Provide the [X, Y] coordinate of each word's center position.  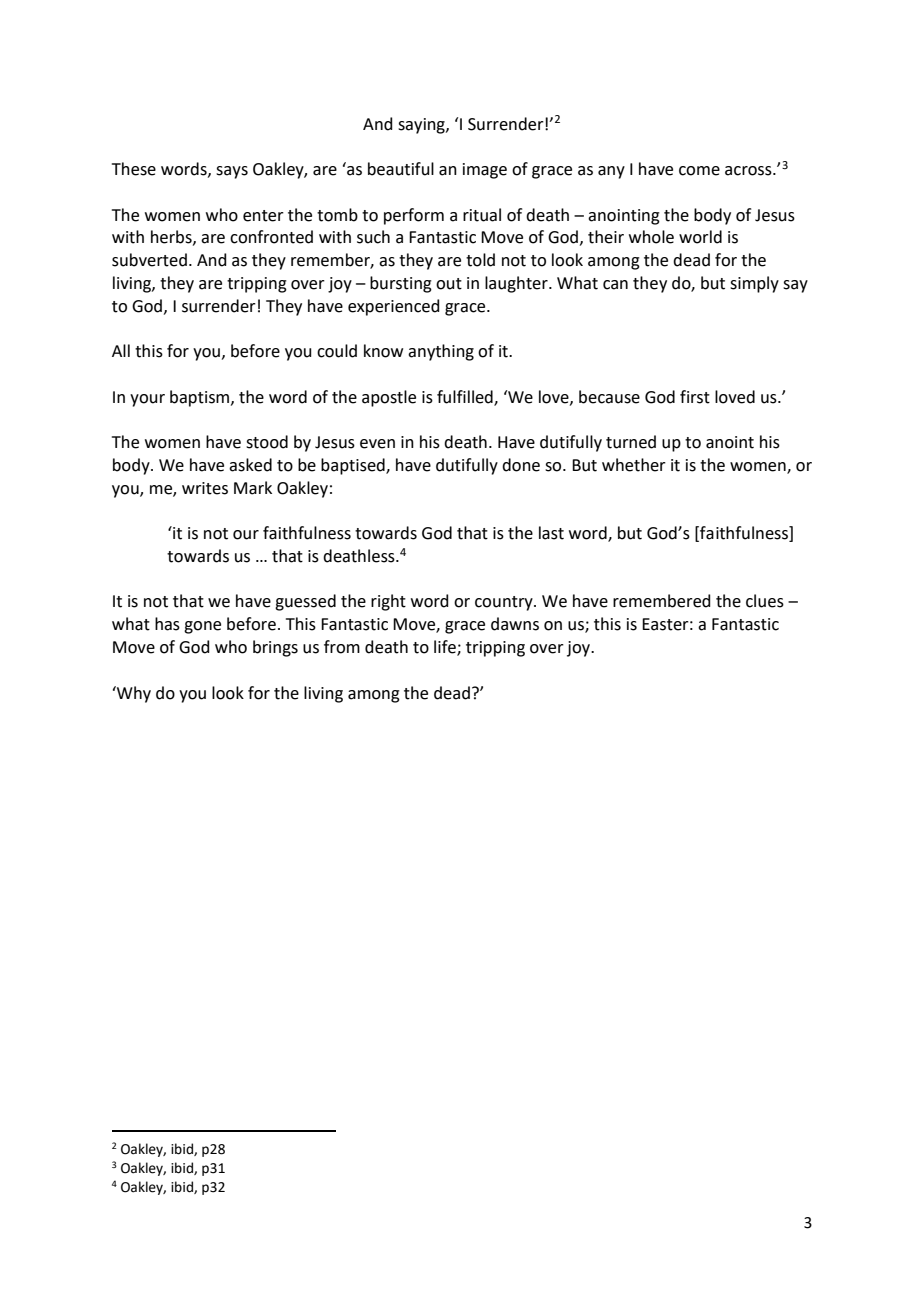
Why [133, 694]
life [446, 648]
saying [422, 126]
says [232, 172]
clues [765, 601]
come [699, 171]
